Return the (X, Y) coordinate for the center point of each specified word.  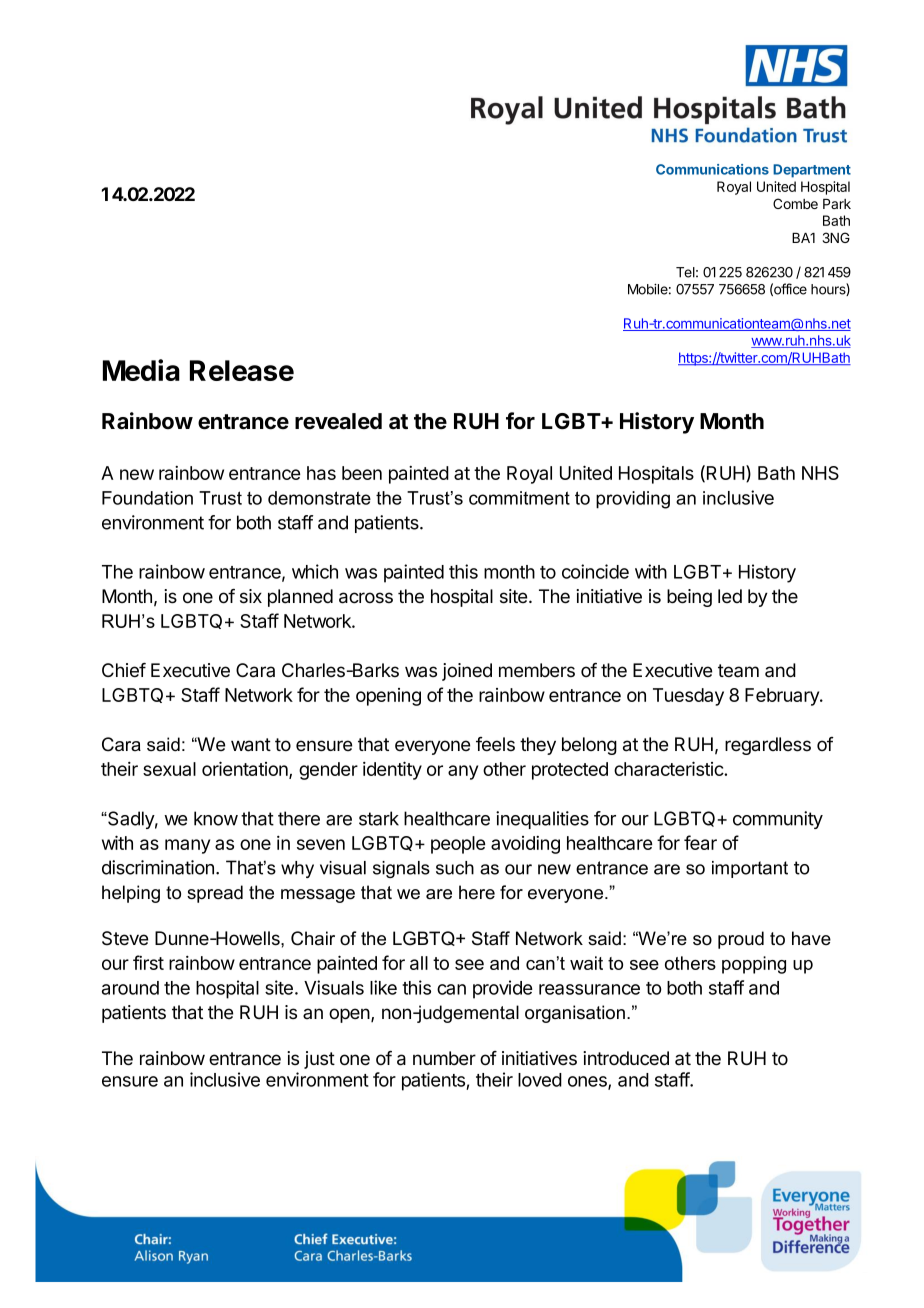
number (444, 1058)
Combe (795, 203)
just (319, 1060)
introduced (626, 1058)
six (251, 596)
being (689, 598)
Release (242, 370)
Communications (712, 169)
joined (467, 672)
